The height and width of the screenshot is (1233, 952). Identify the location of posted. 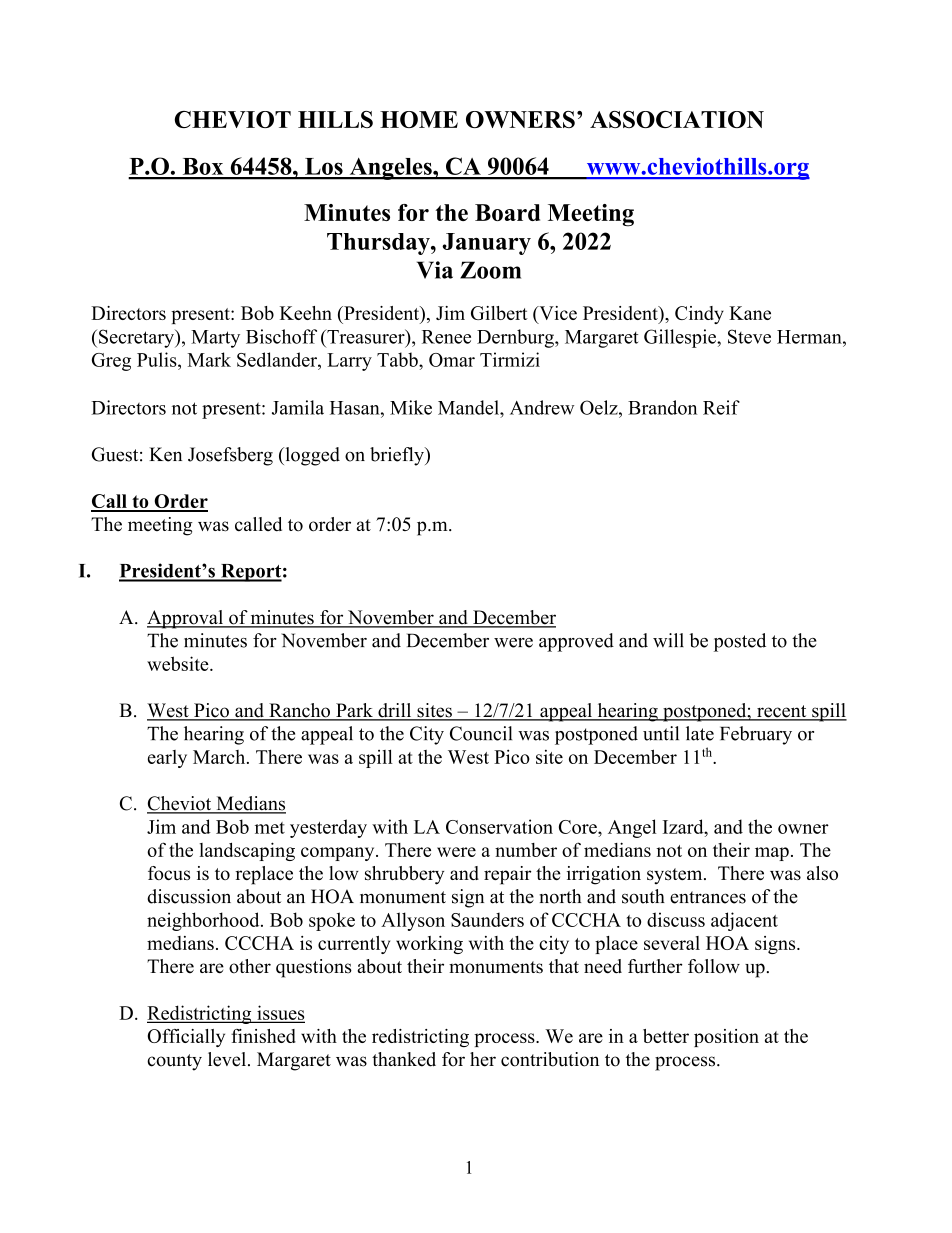
(740, 642).
